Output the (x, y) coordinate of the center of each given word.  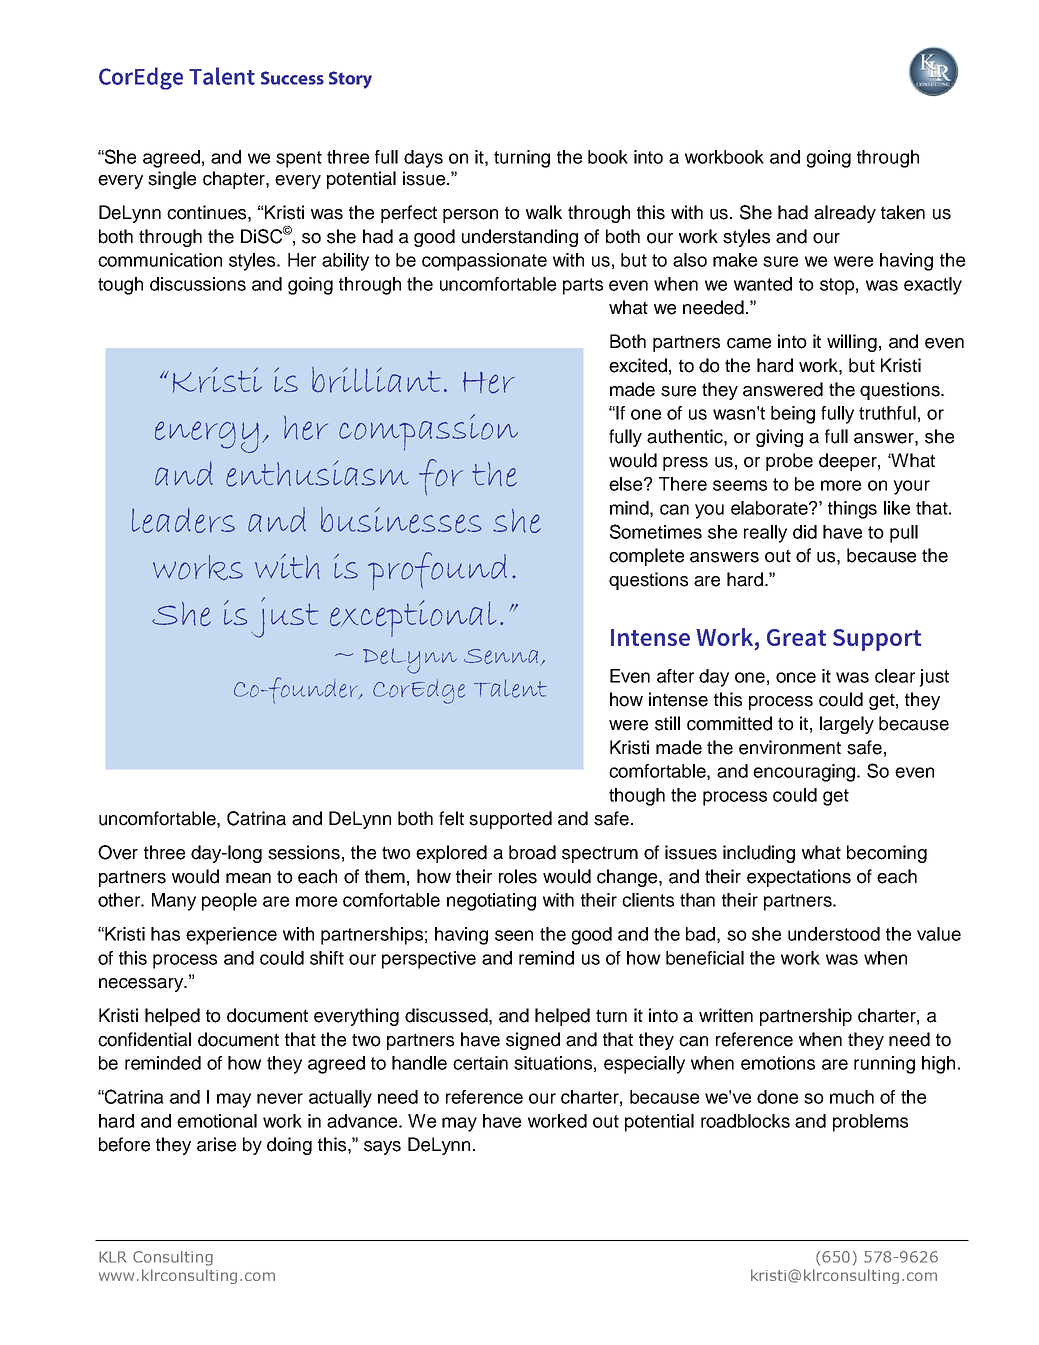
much (852, 1097)
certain (480, 1063)
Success (292, 78)
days (423, 159)
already (845, 214)
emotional (217, 1121)
